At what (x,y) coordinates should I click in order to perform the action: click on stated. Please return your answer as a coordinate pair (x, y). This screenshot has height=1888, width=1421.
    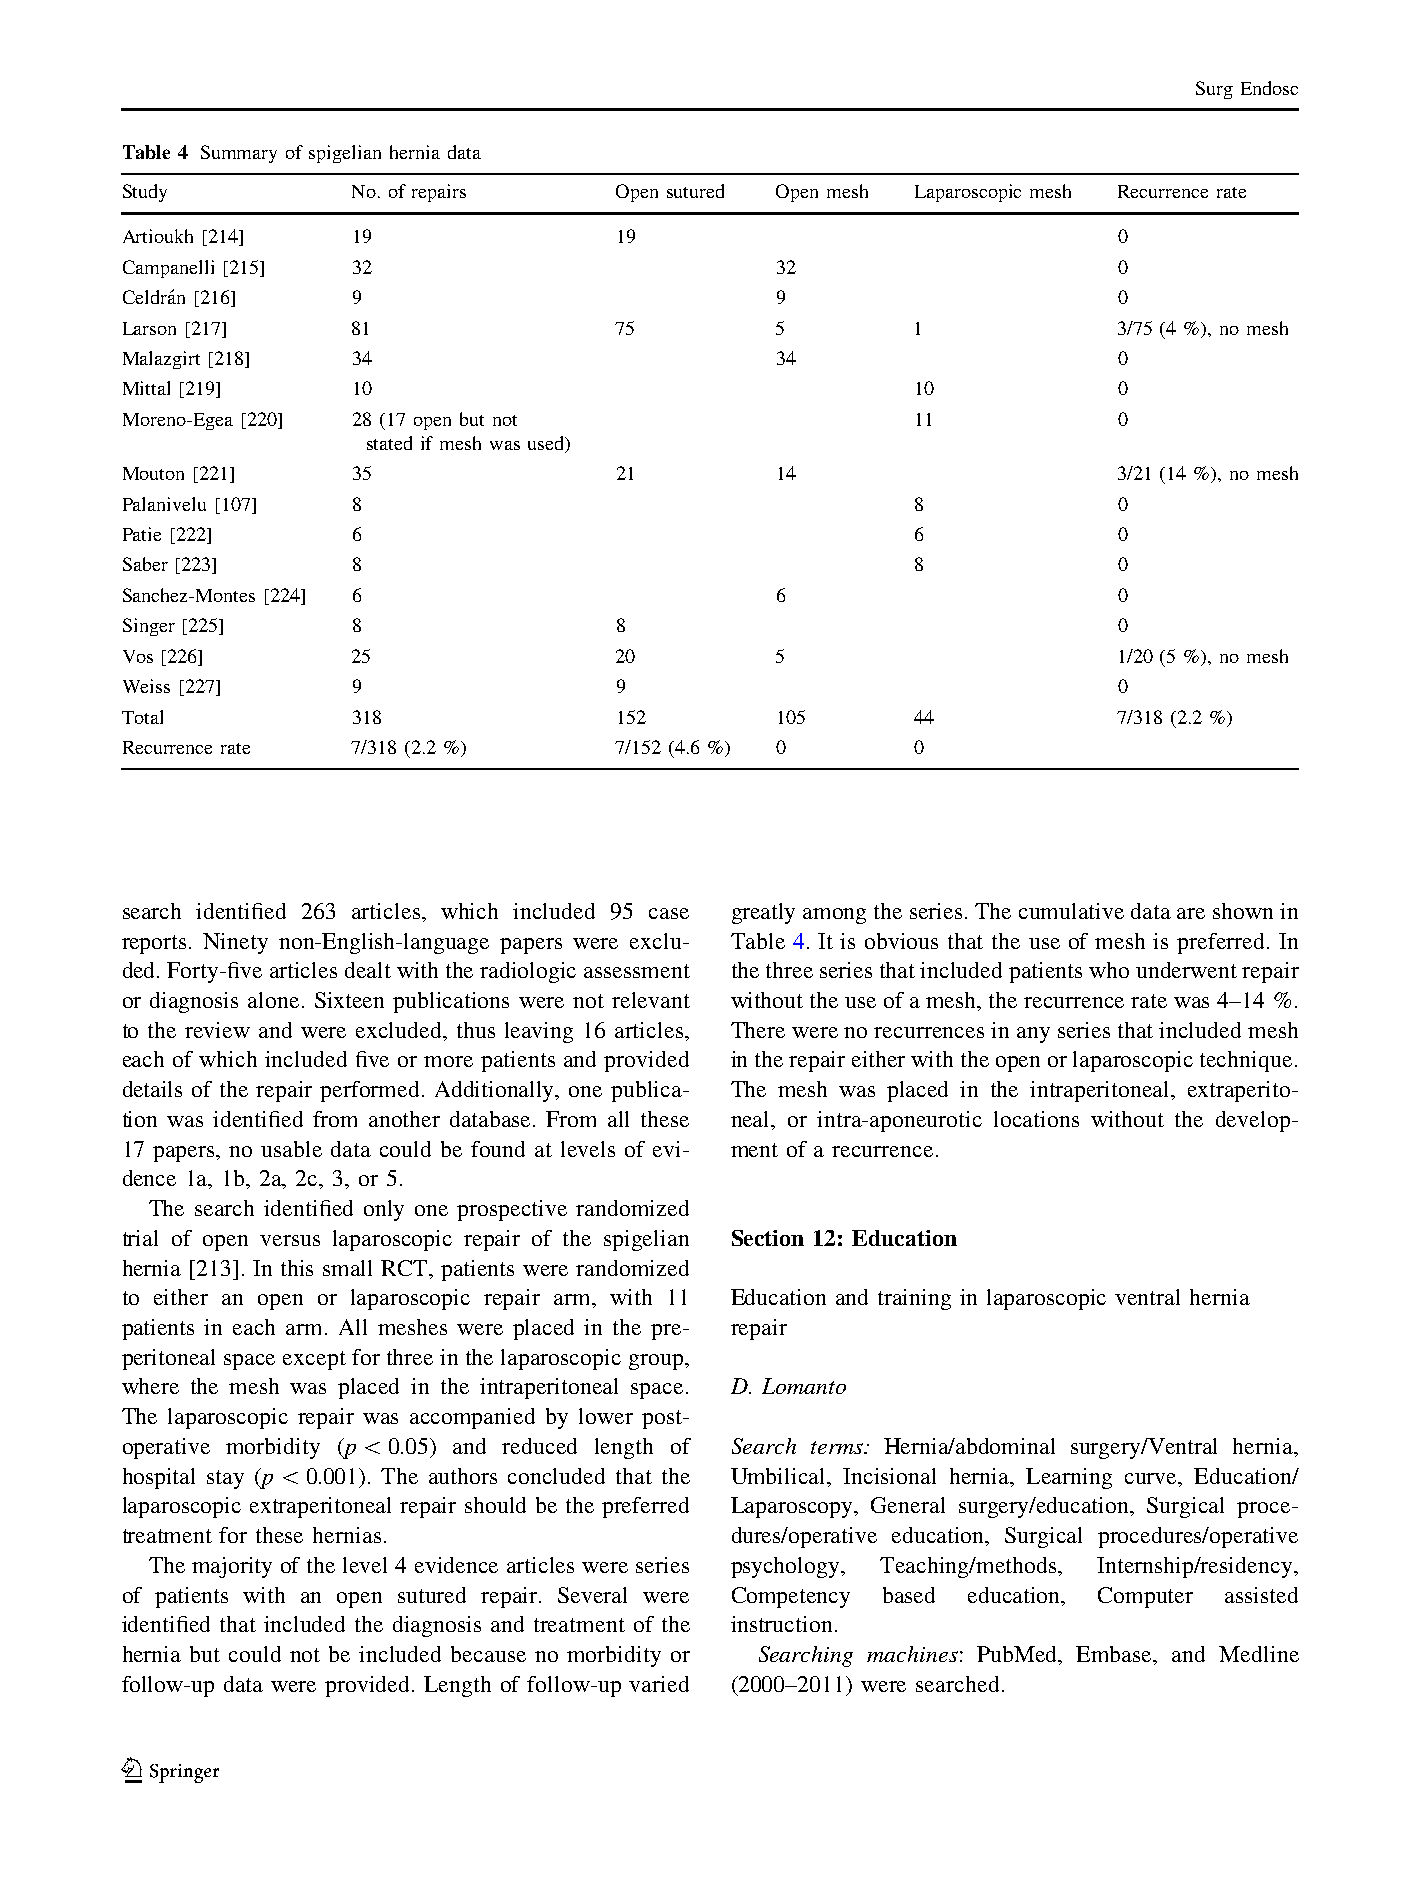
    Looking at the image, I should click on (389, 443).
